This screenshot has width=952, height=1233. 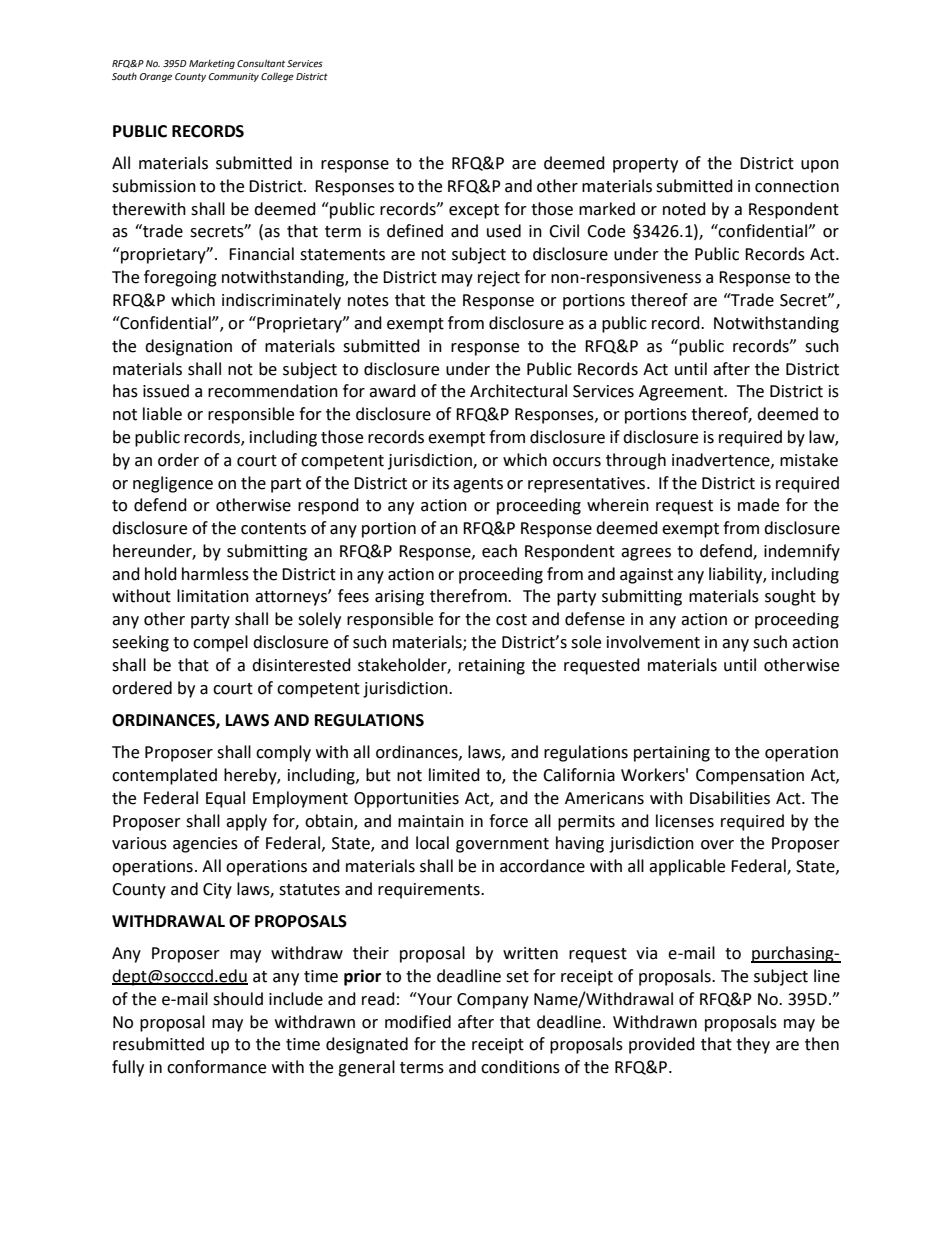 What do you see at coordinates (750, 777) in the screenshot?
I see `Compensation` at bounding box center [750, 777].
